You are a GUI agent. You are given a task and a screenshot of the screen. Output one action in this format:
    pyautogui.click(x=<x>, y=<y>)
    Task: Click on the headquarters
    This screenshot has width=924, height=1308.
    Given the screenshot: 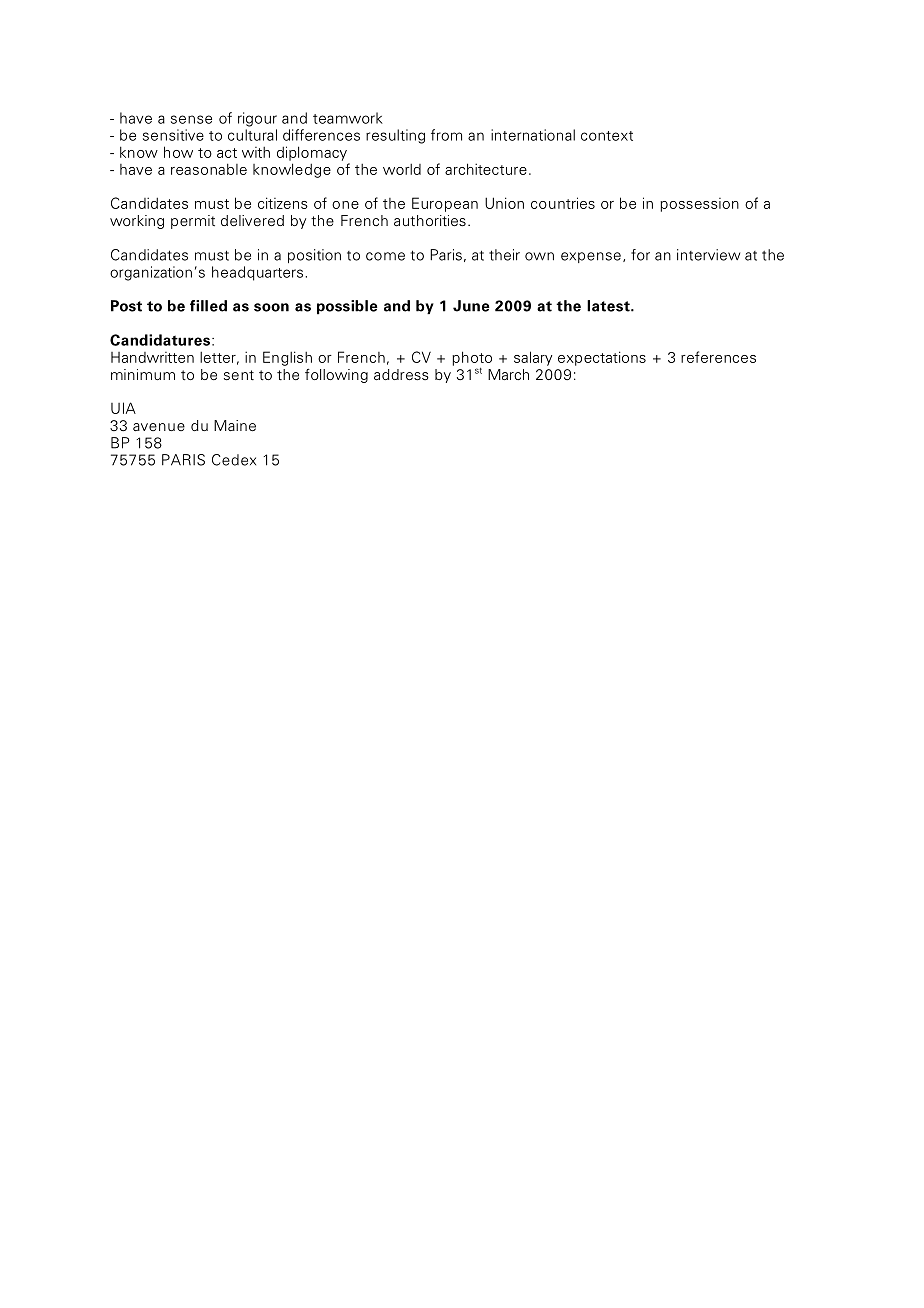 What is the action you would take?
    pyautogui.click(x=257, y=273)
